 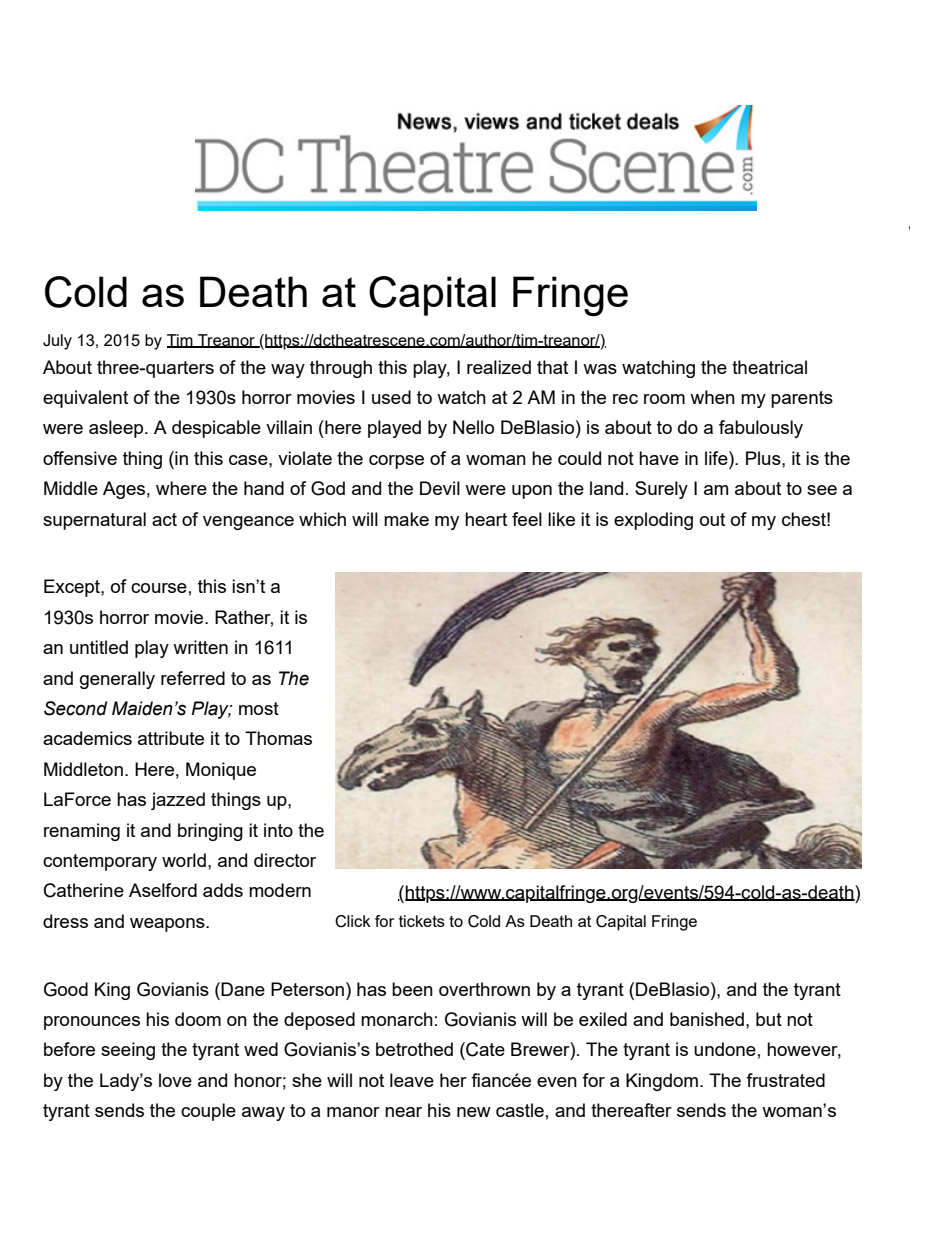 What do you see at coordinates (406, 519) in the document?
I see `make` at bounding box center [406, 519].
